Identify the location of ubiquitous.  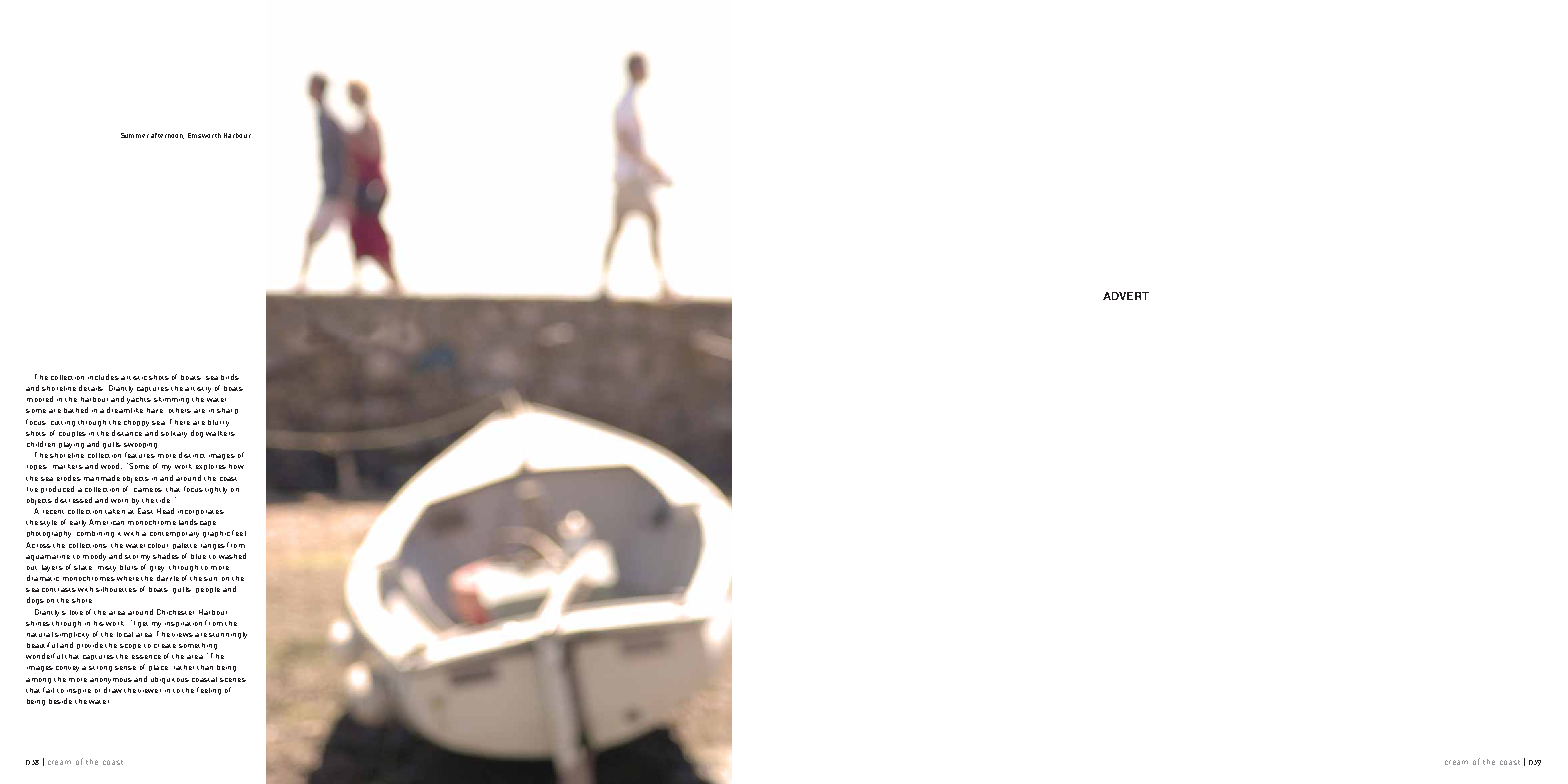
(170, 680).
